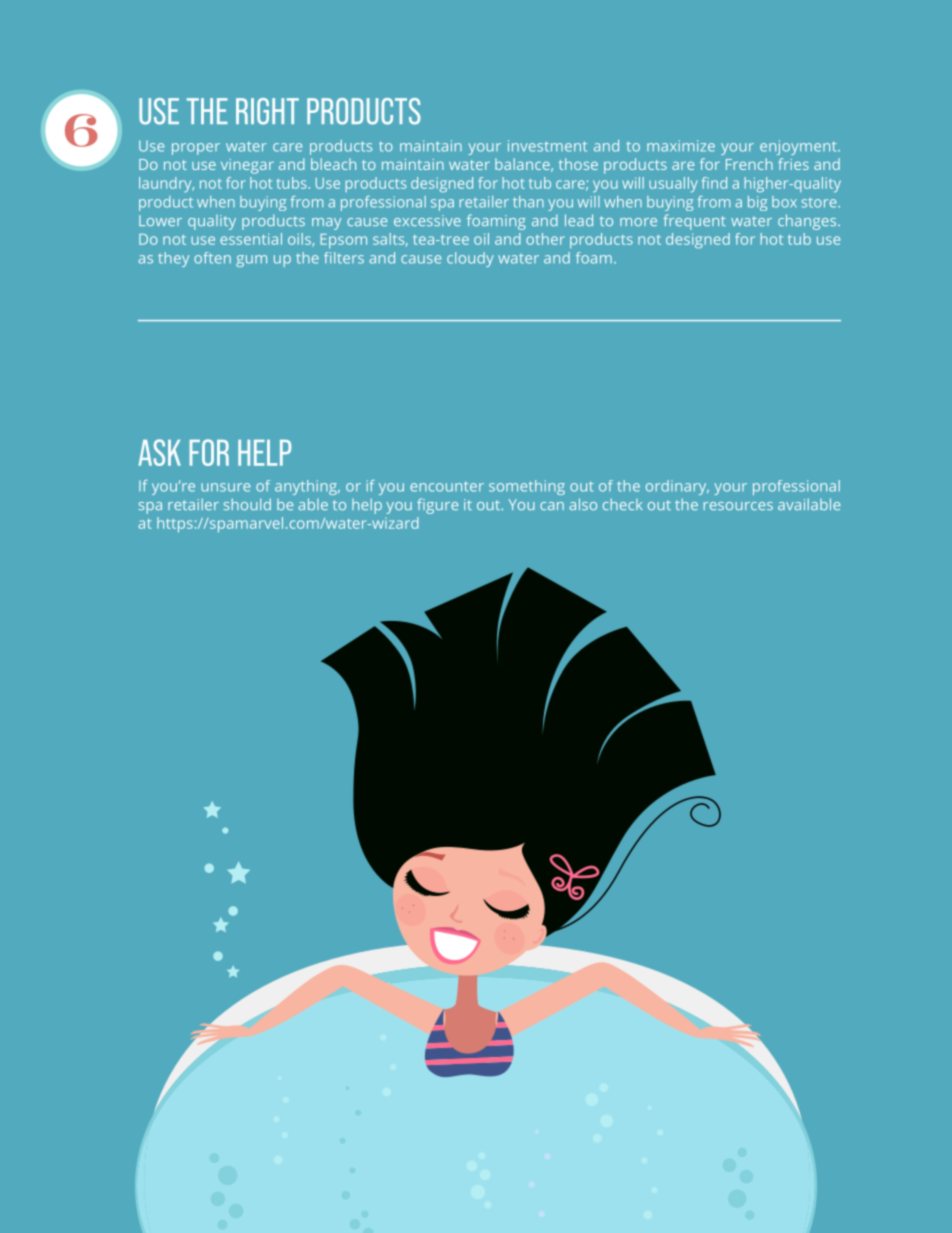 This page has height=1233, width=952. I want to click on resources, so click(738, 506).
